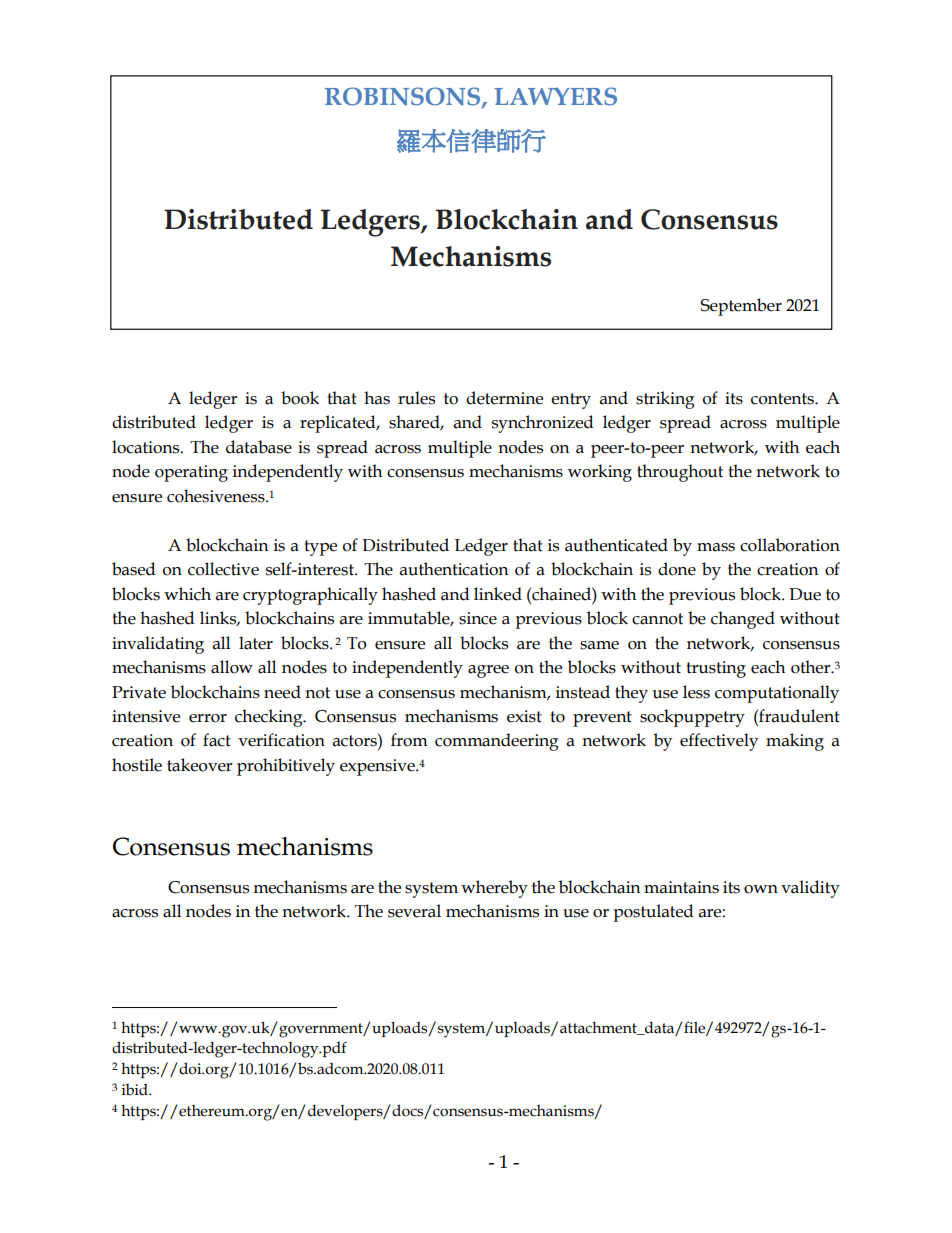 The width and height of the page is (952, 1233). Describe the element at coordinates (741, 307) in the page. I see `September` at that location.
